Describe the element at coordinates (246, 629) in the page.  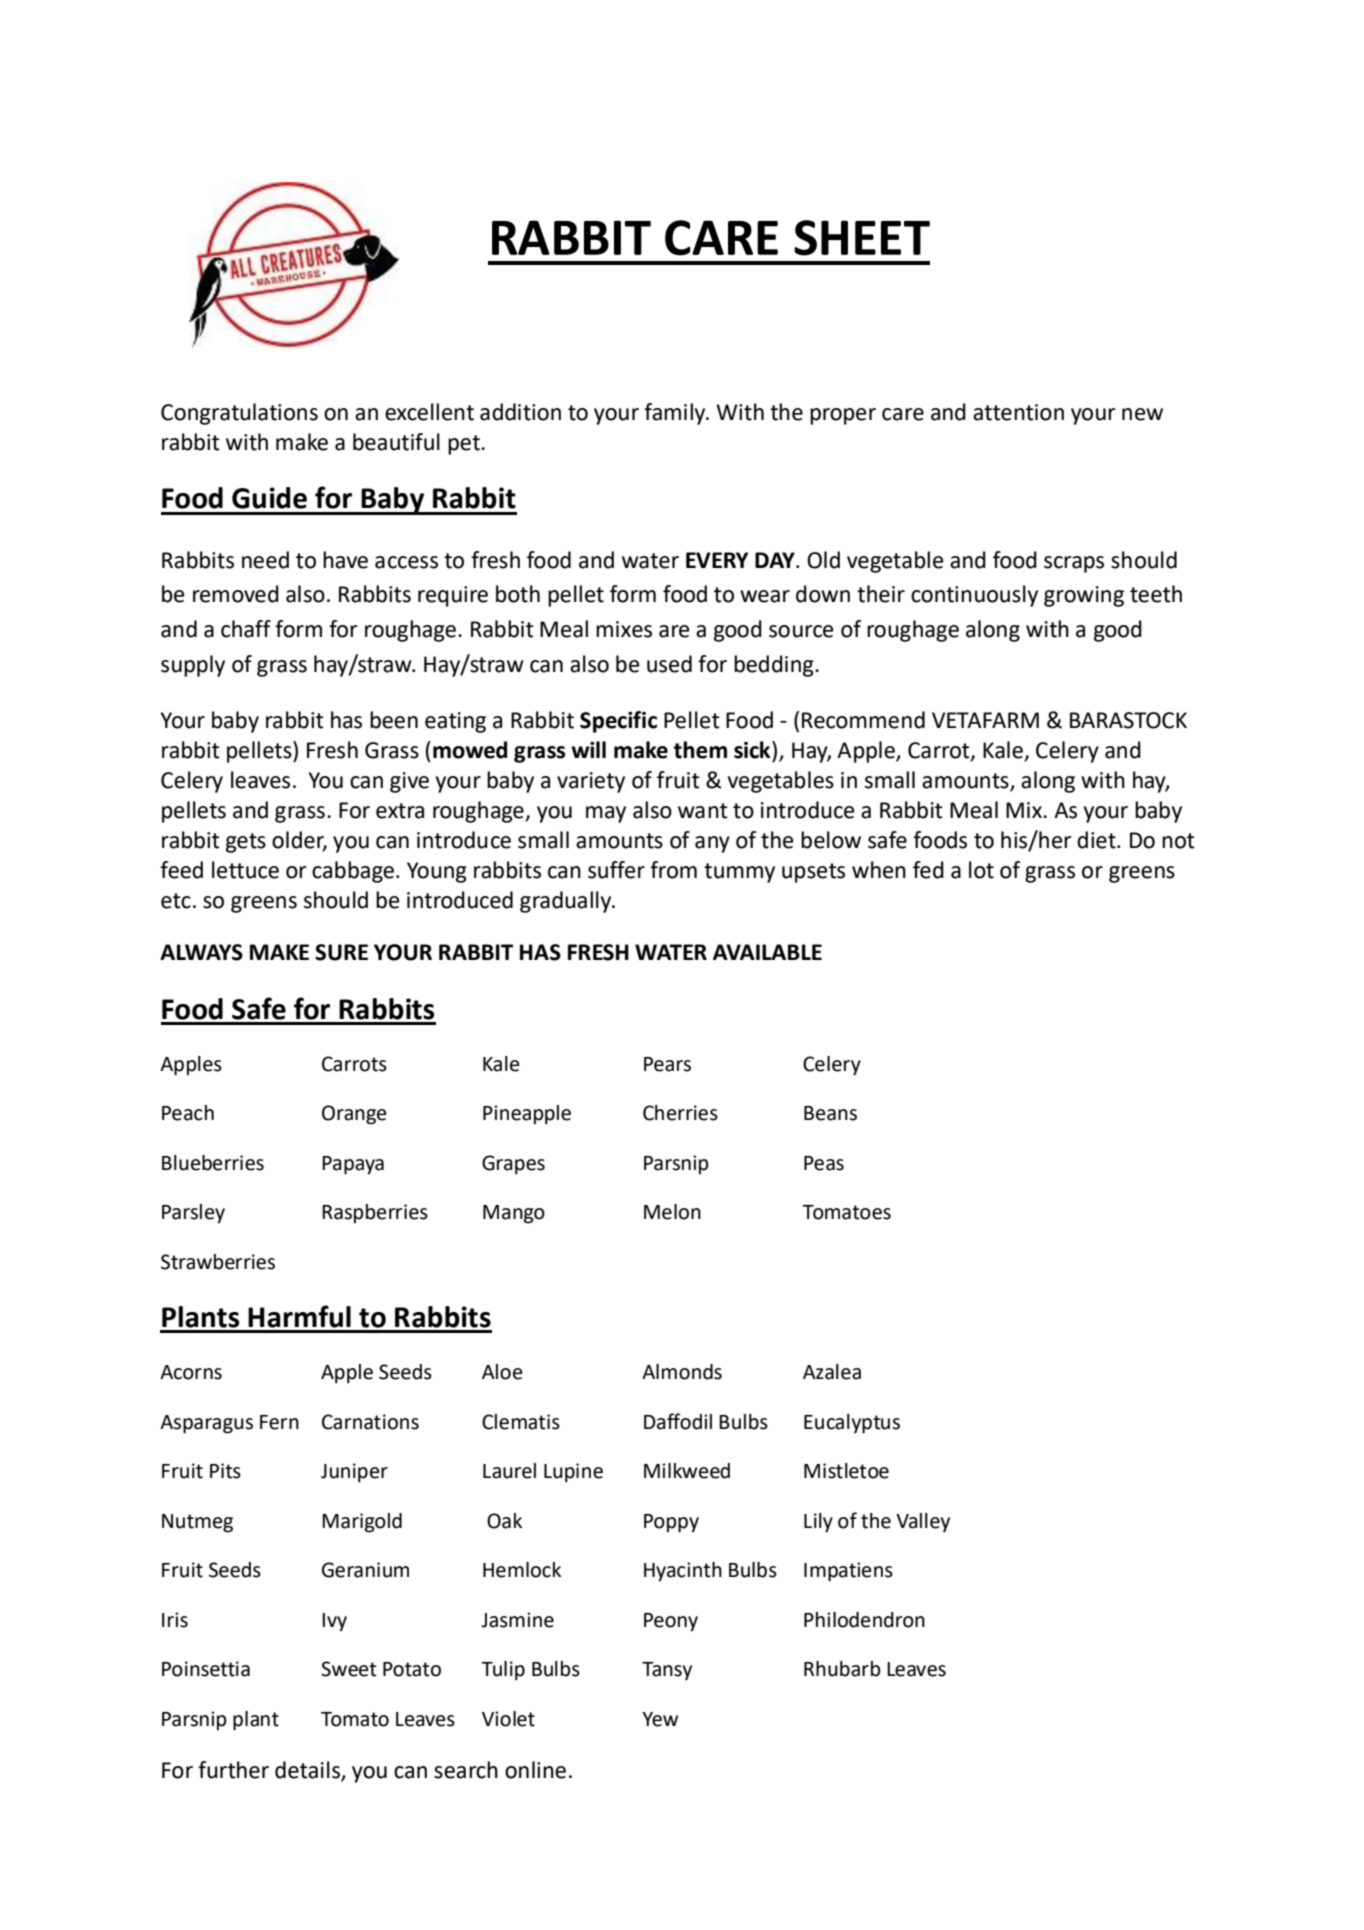
I see `chaff` at that location.
